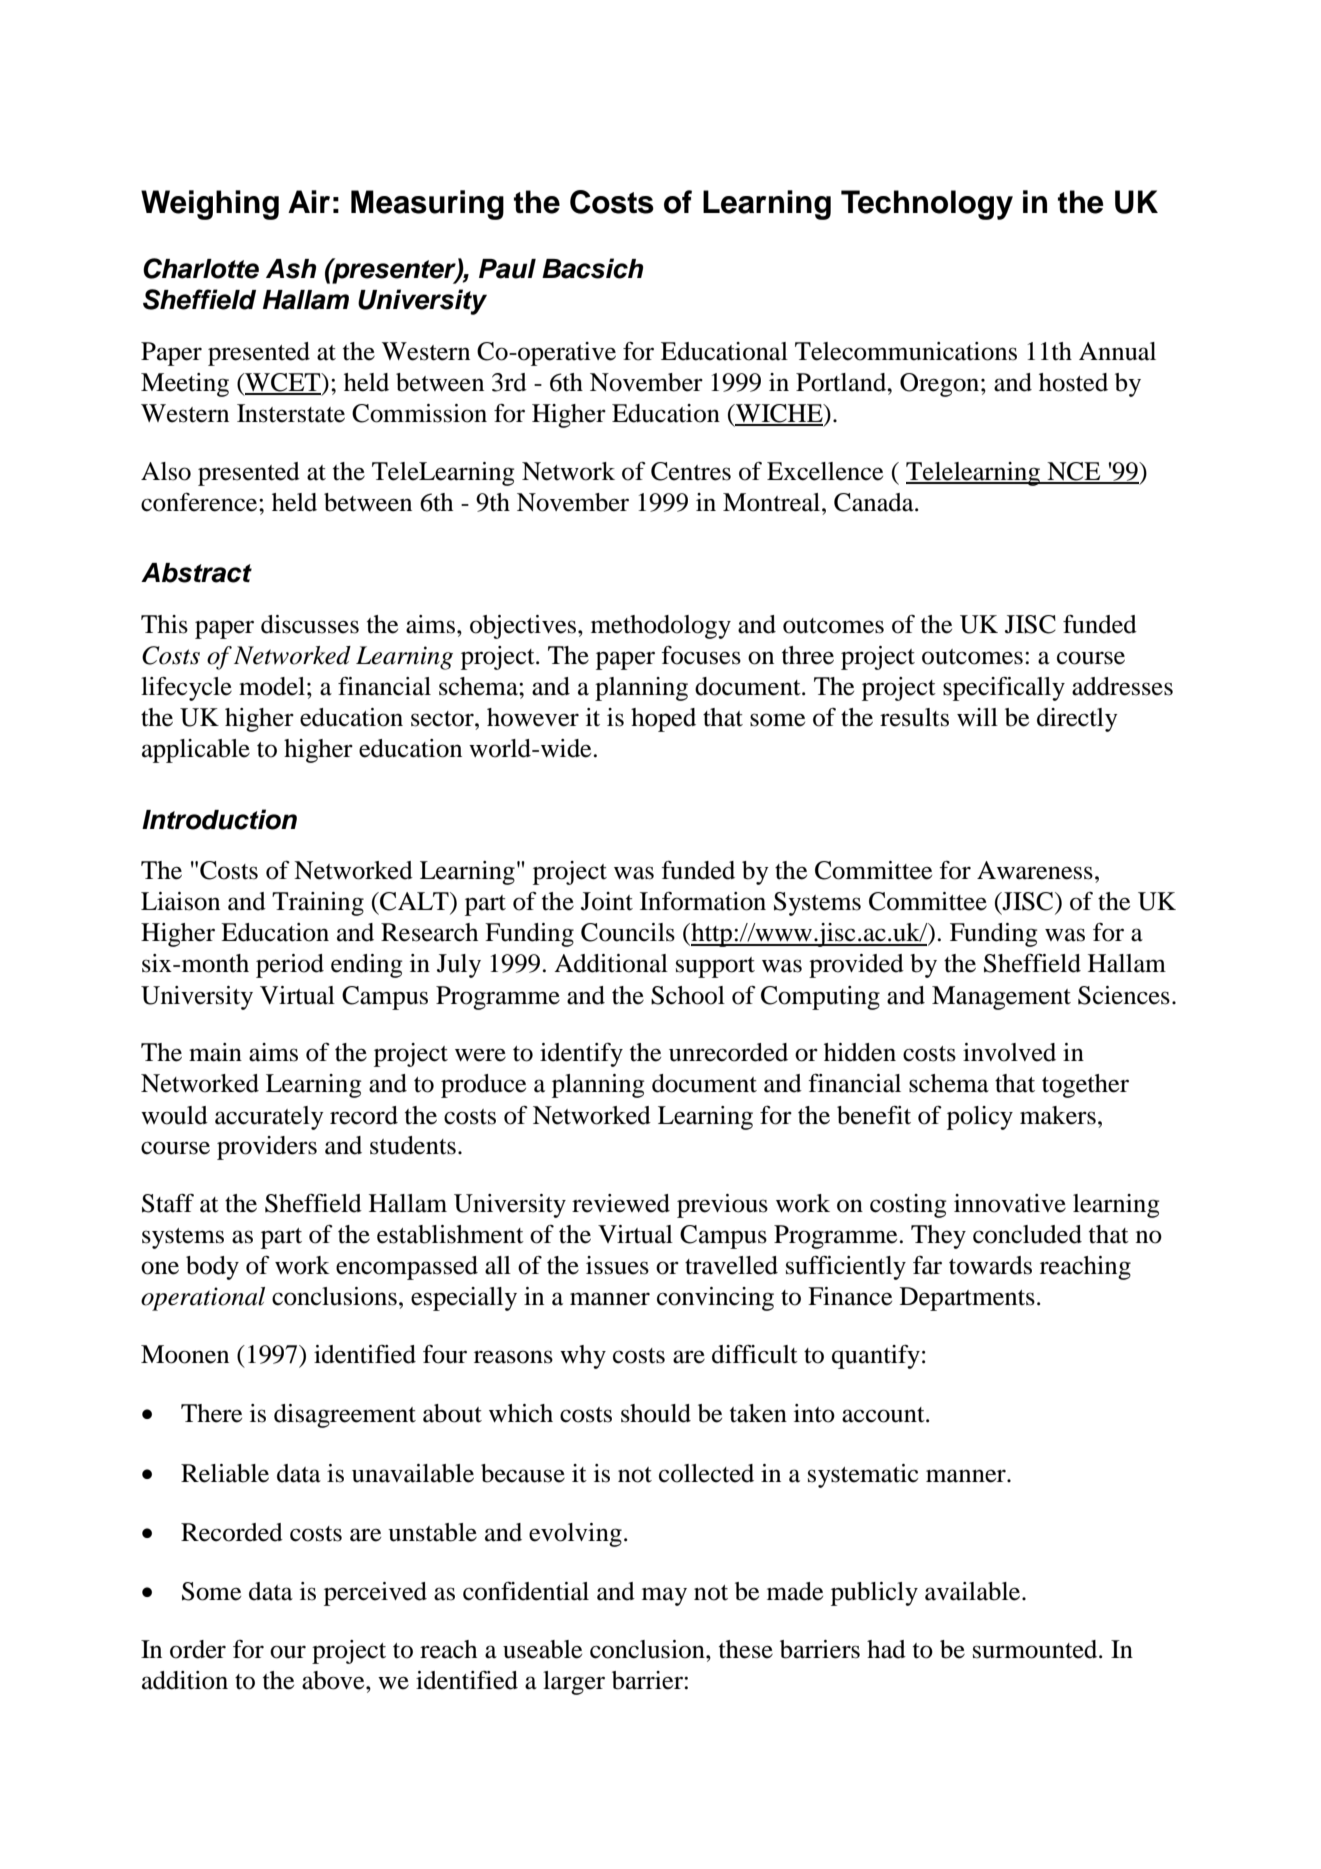 Image resolution: width=1321 pixels, height=1869 pixels. What do you see at coordinates (212, 1268) in the document?
I see `body` at bounding box center [212, 1268].
